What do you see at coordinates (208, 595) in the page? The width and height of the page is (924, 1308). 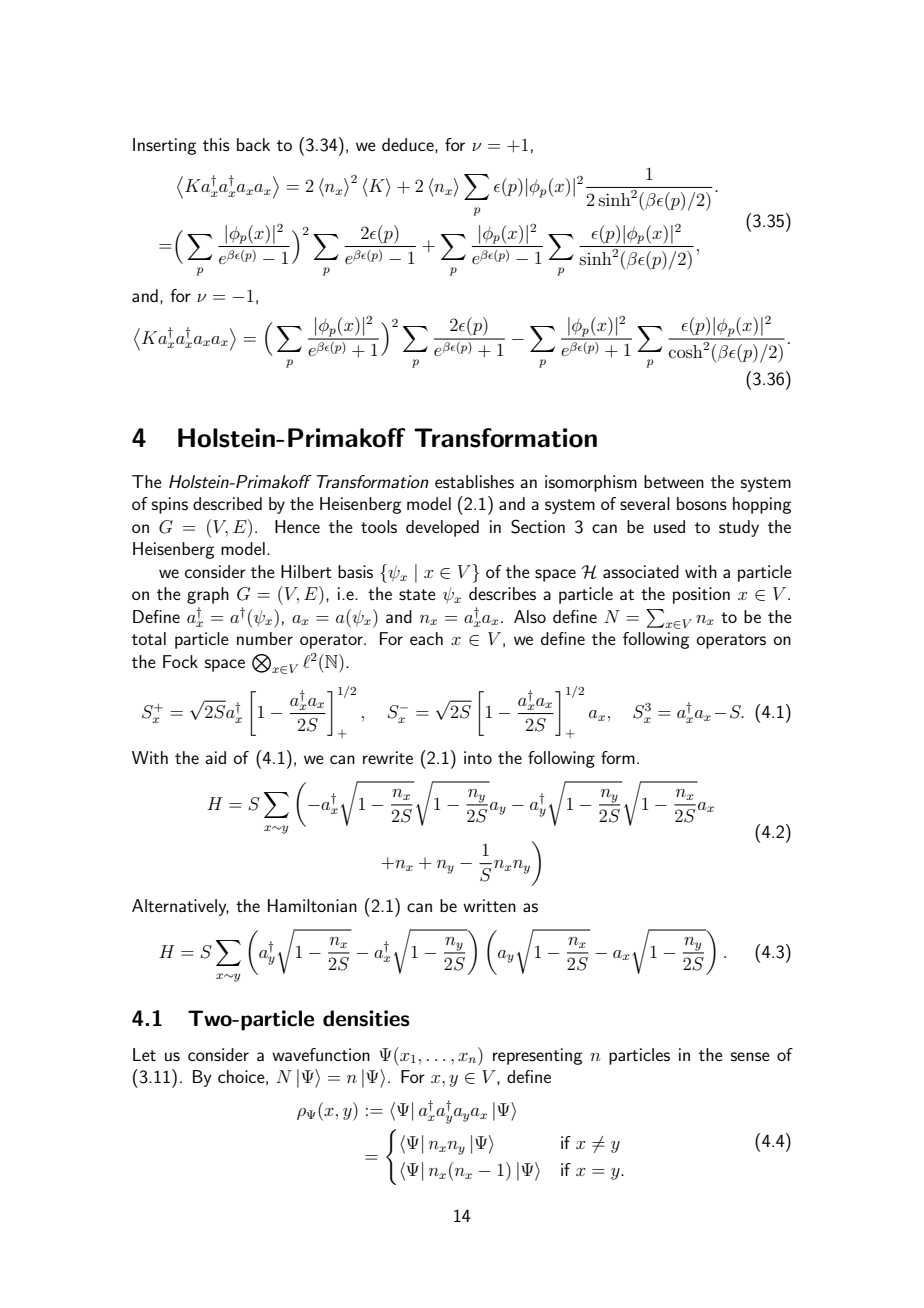 I see `graph` at bounding box center [208, 595].
